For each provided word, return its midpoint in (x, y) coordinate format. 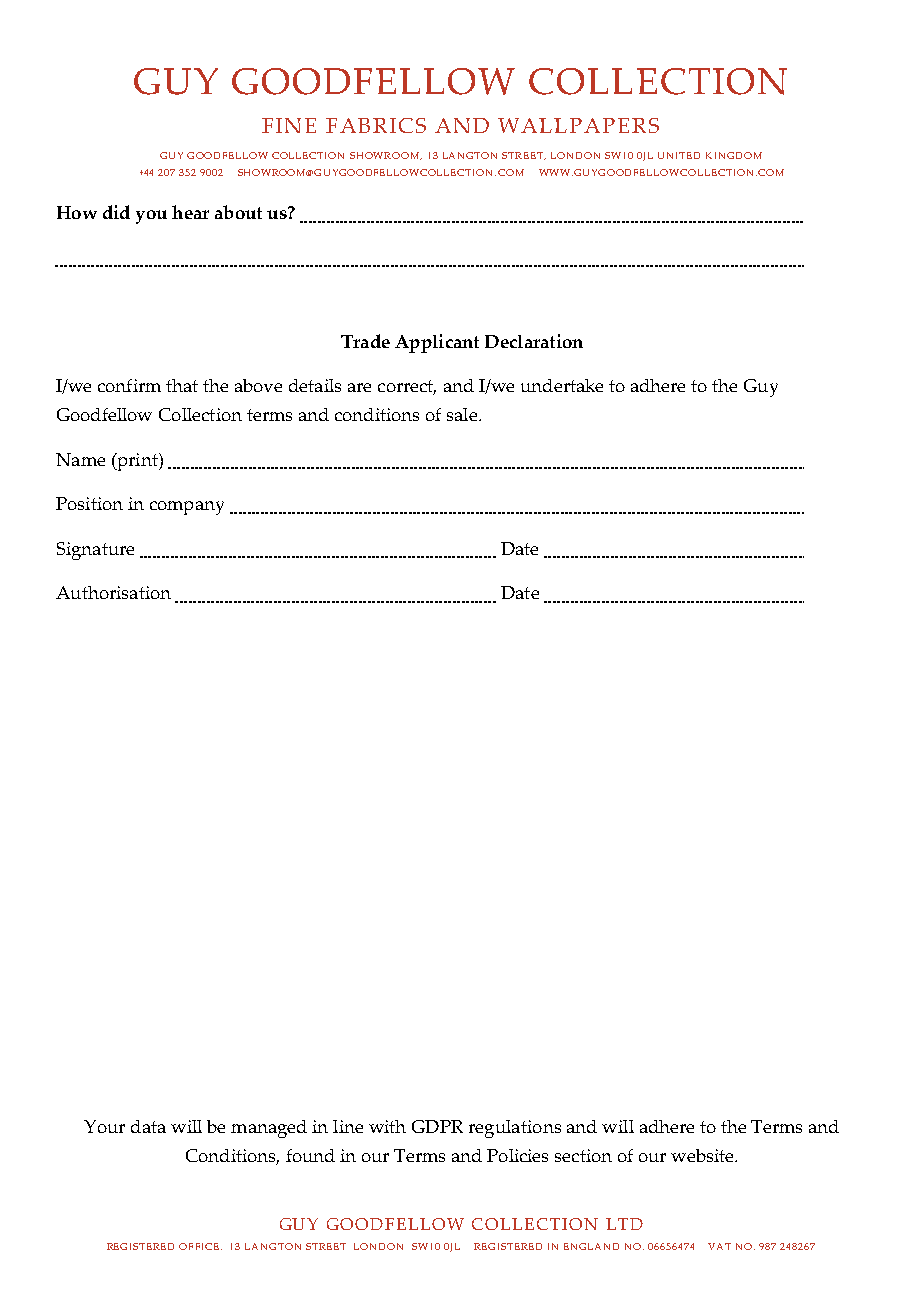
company (187, 508)
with (387, 1126)
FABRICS (376, 125)
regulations (515, 1129)
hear (190, 212)
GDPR (437, 1126)
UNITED (679, 155)
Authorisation (113, 592)
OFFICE (200, 1246)
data (148, 1126)
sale (463, 414)
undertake (562, 385)
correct (407, 387)
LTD (624, 1224)
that (182, 385)
